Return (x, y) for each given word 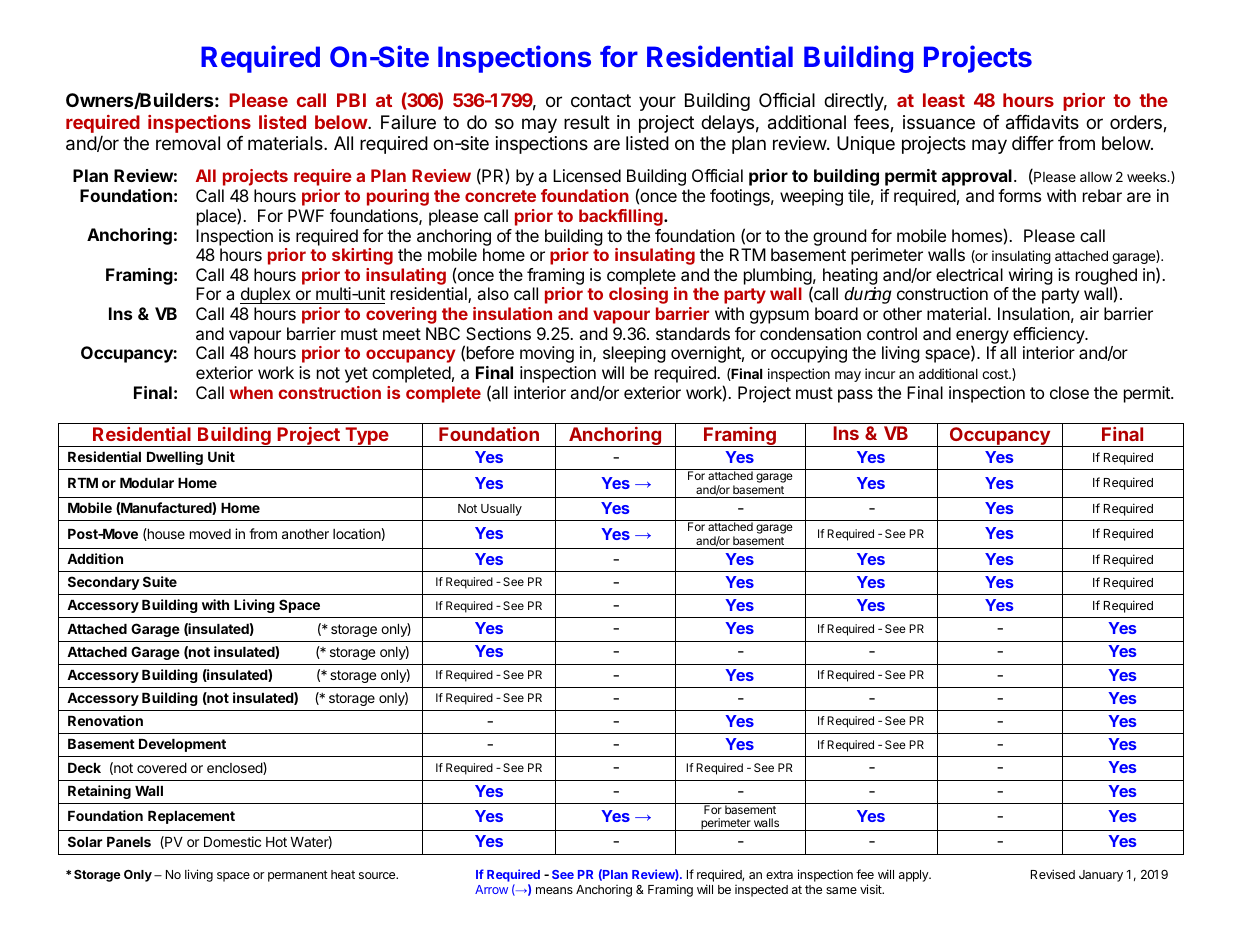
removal (188, 143)
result (587, 122)
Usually (501, 510)
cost (996, 374)
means (554, 890)
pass (855, 396)
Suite (160, 581)
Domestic (232, 841)
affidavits (1042, 122)
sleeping (634, 354)
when (251, 392)
